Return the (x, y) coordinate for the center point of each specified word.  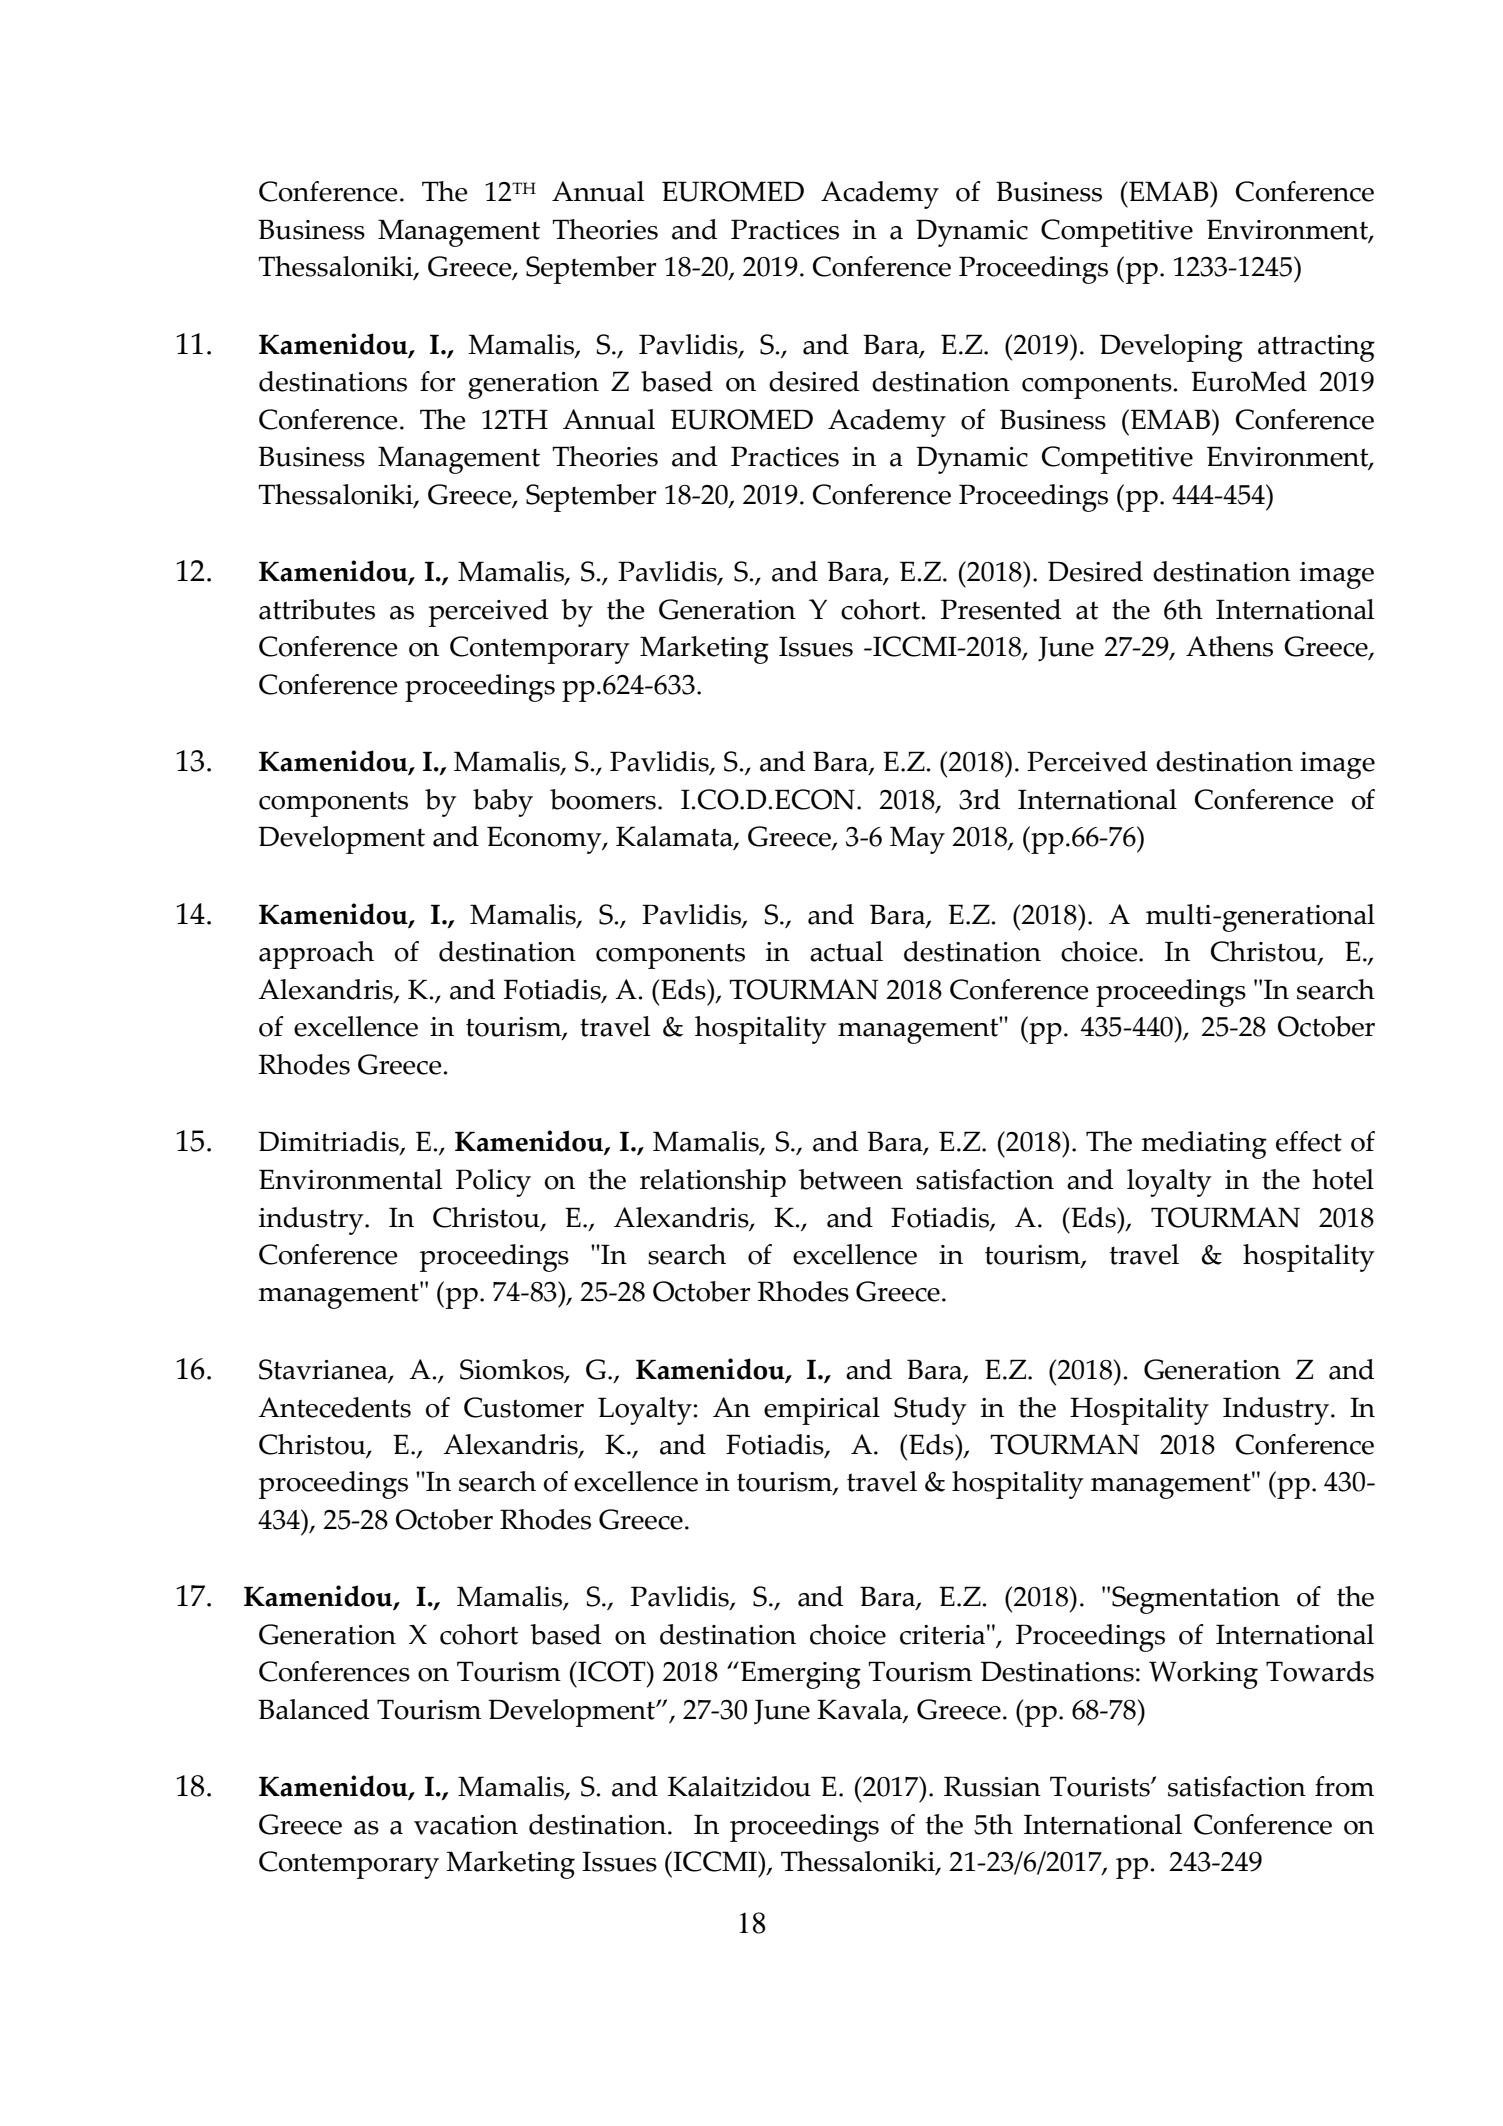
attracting (1316, 348)
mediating (1204, 1145)
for (437, 381)
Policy (493, 1183)
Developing (1171, 348)
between (851, 1179)
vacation (466, 1825)
